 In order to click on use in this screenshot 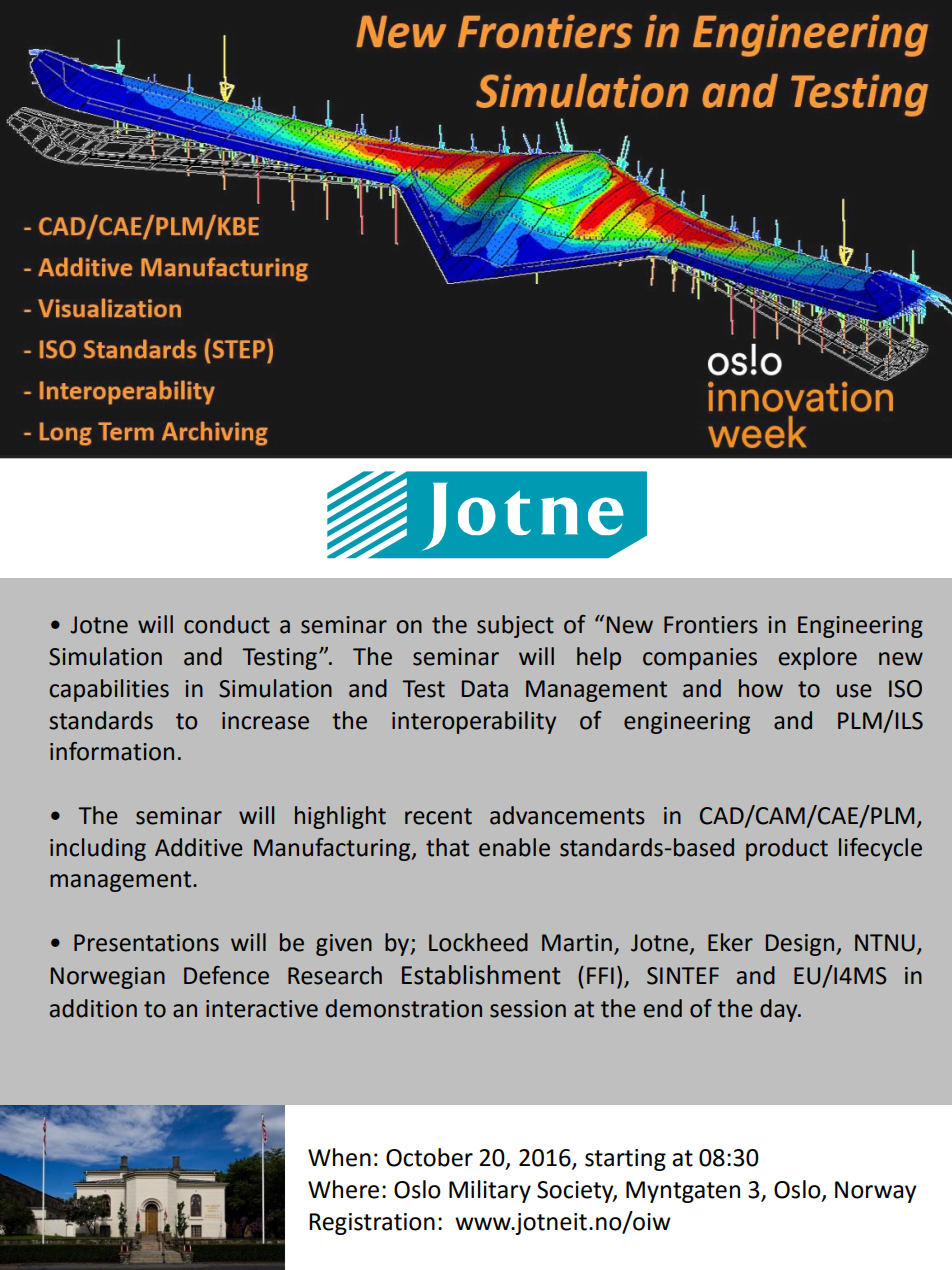, I will do `click(854, 691)`.
